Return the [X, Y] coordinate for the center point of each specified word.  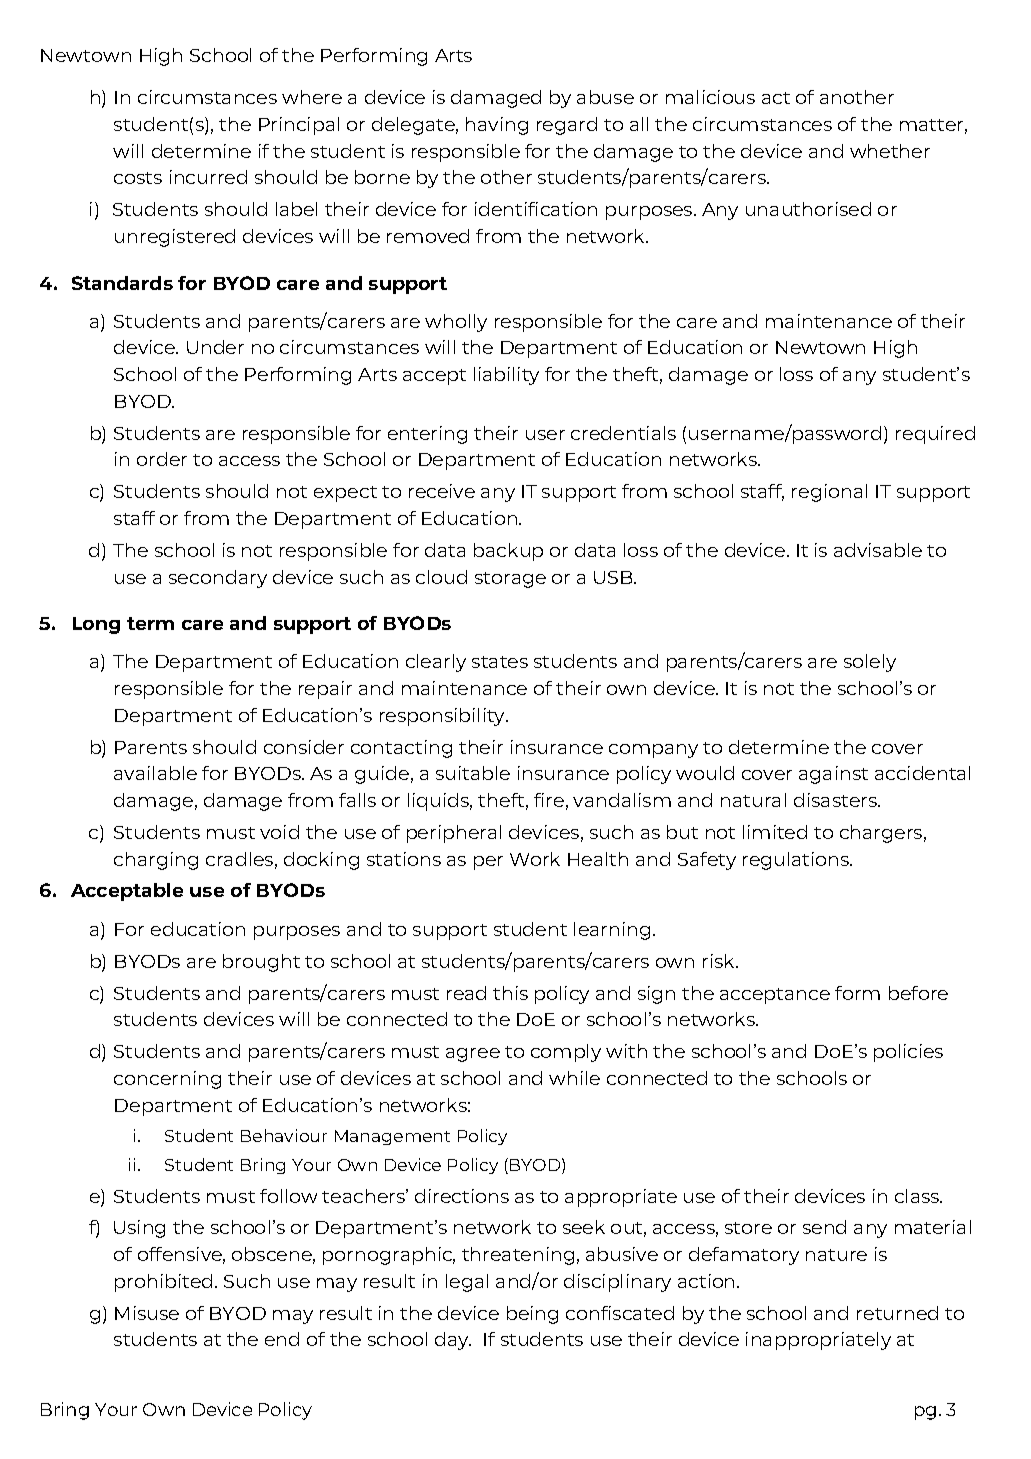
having [497, 126]
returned [897, 1313]
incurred [208, 177]
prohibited [163, 1283]
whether [890, 151]
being [532, 1315]
